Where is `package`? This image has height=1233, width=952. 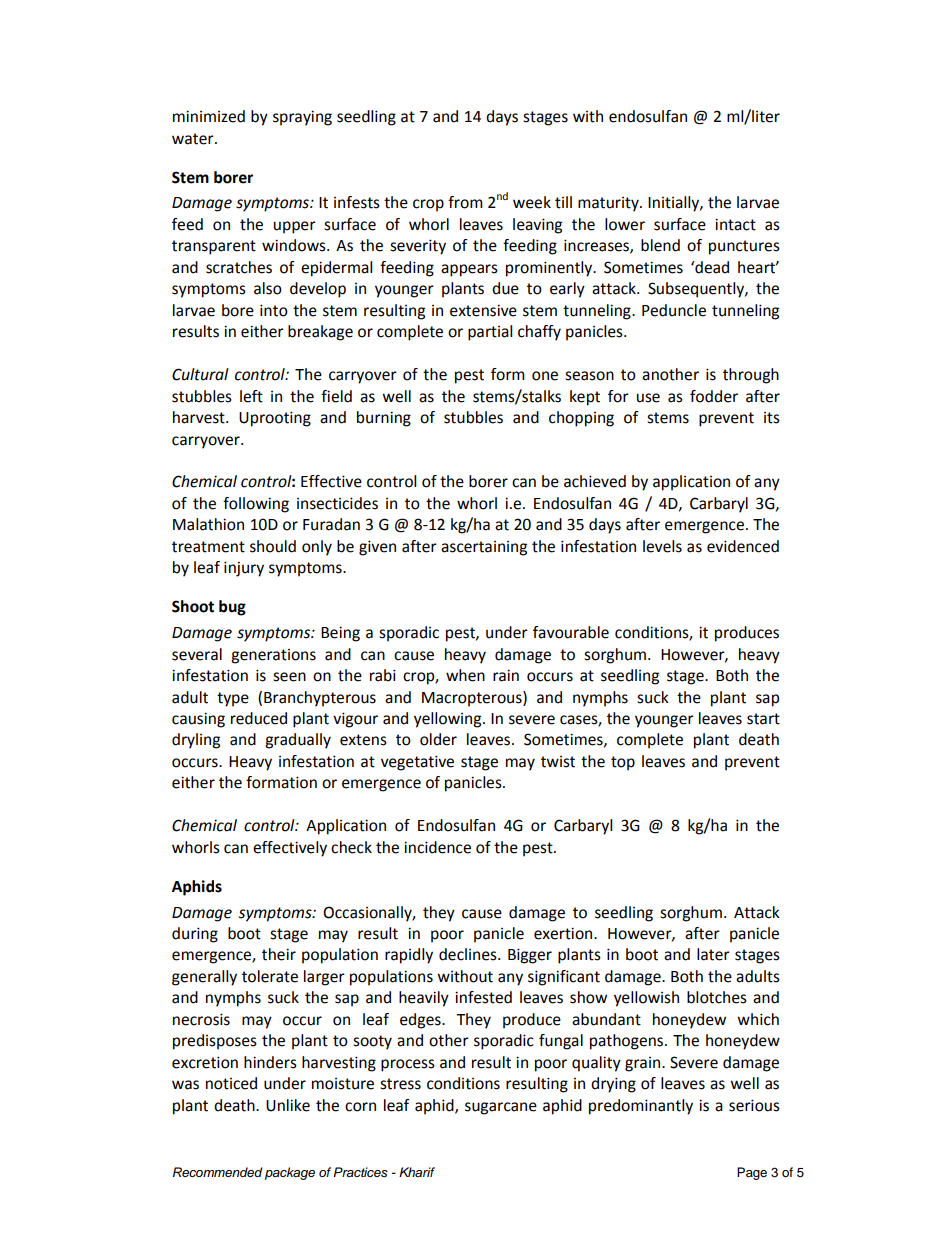 package is located at coordinates (290, 1173).
